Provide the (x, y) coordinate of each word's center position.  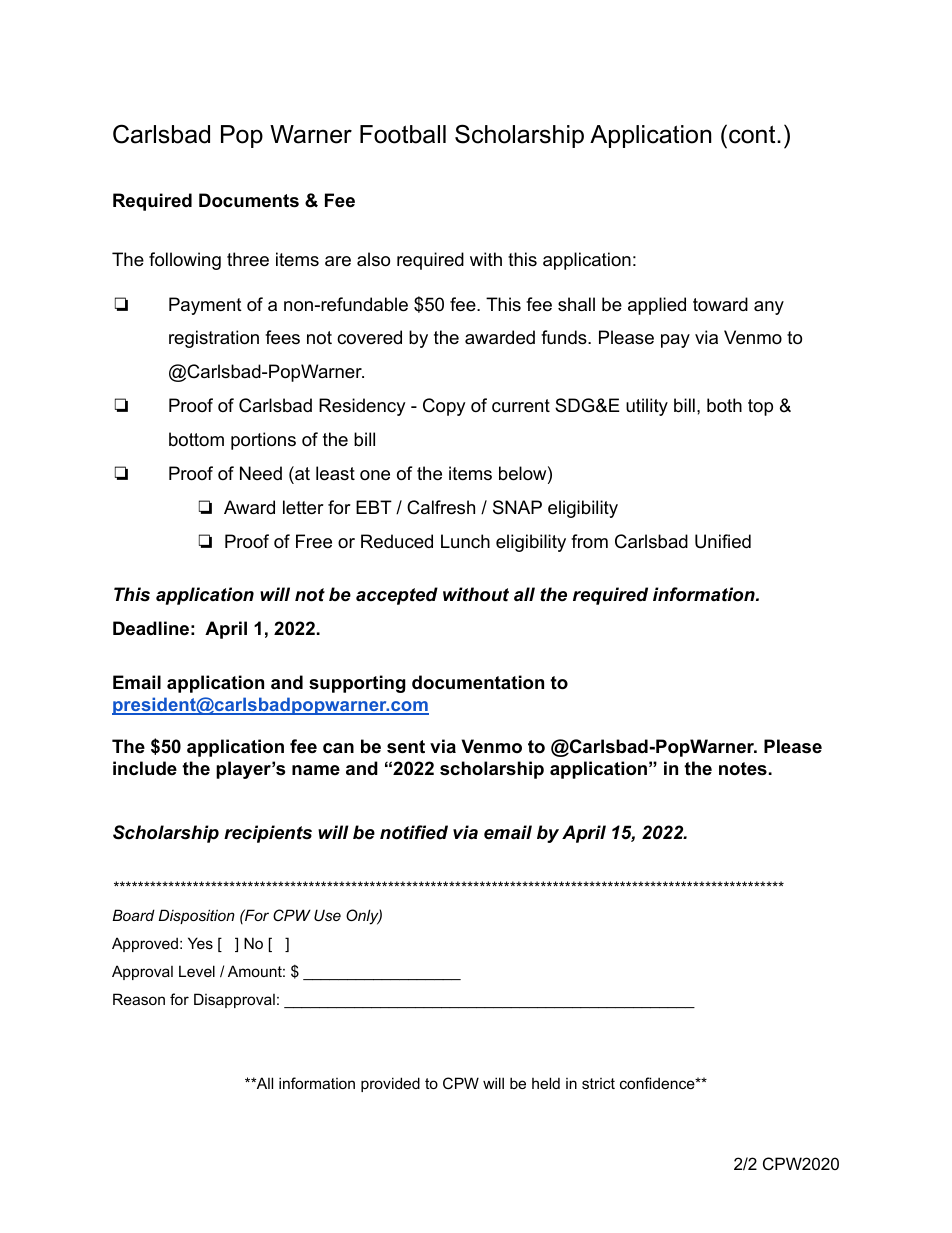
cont (753, 134)
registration (214, 339)
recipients (268, 834)
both (724, 405)
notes (743, 769)
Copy (444, 407)
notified (414, 832)
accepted (397, 596)
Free (314, 541)
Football (403, 134)
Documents (249, 200)
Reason (139, 999)
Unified (723, 541)
